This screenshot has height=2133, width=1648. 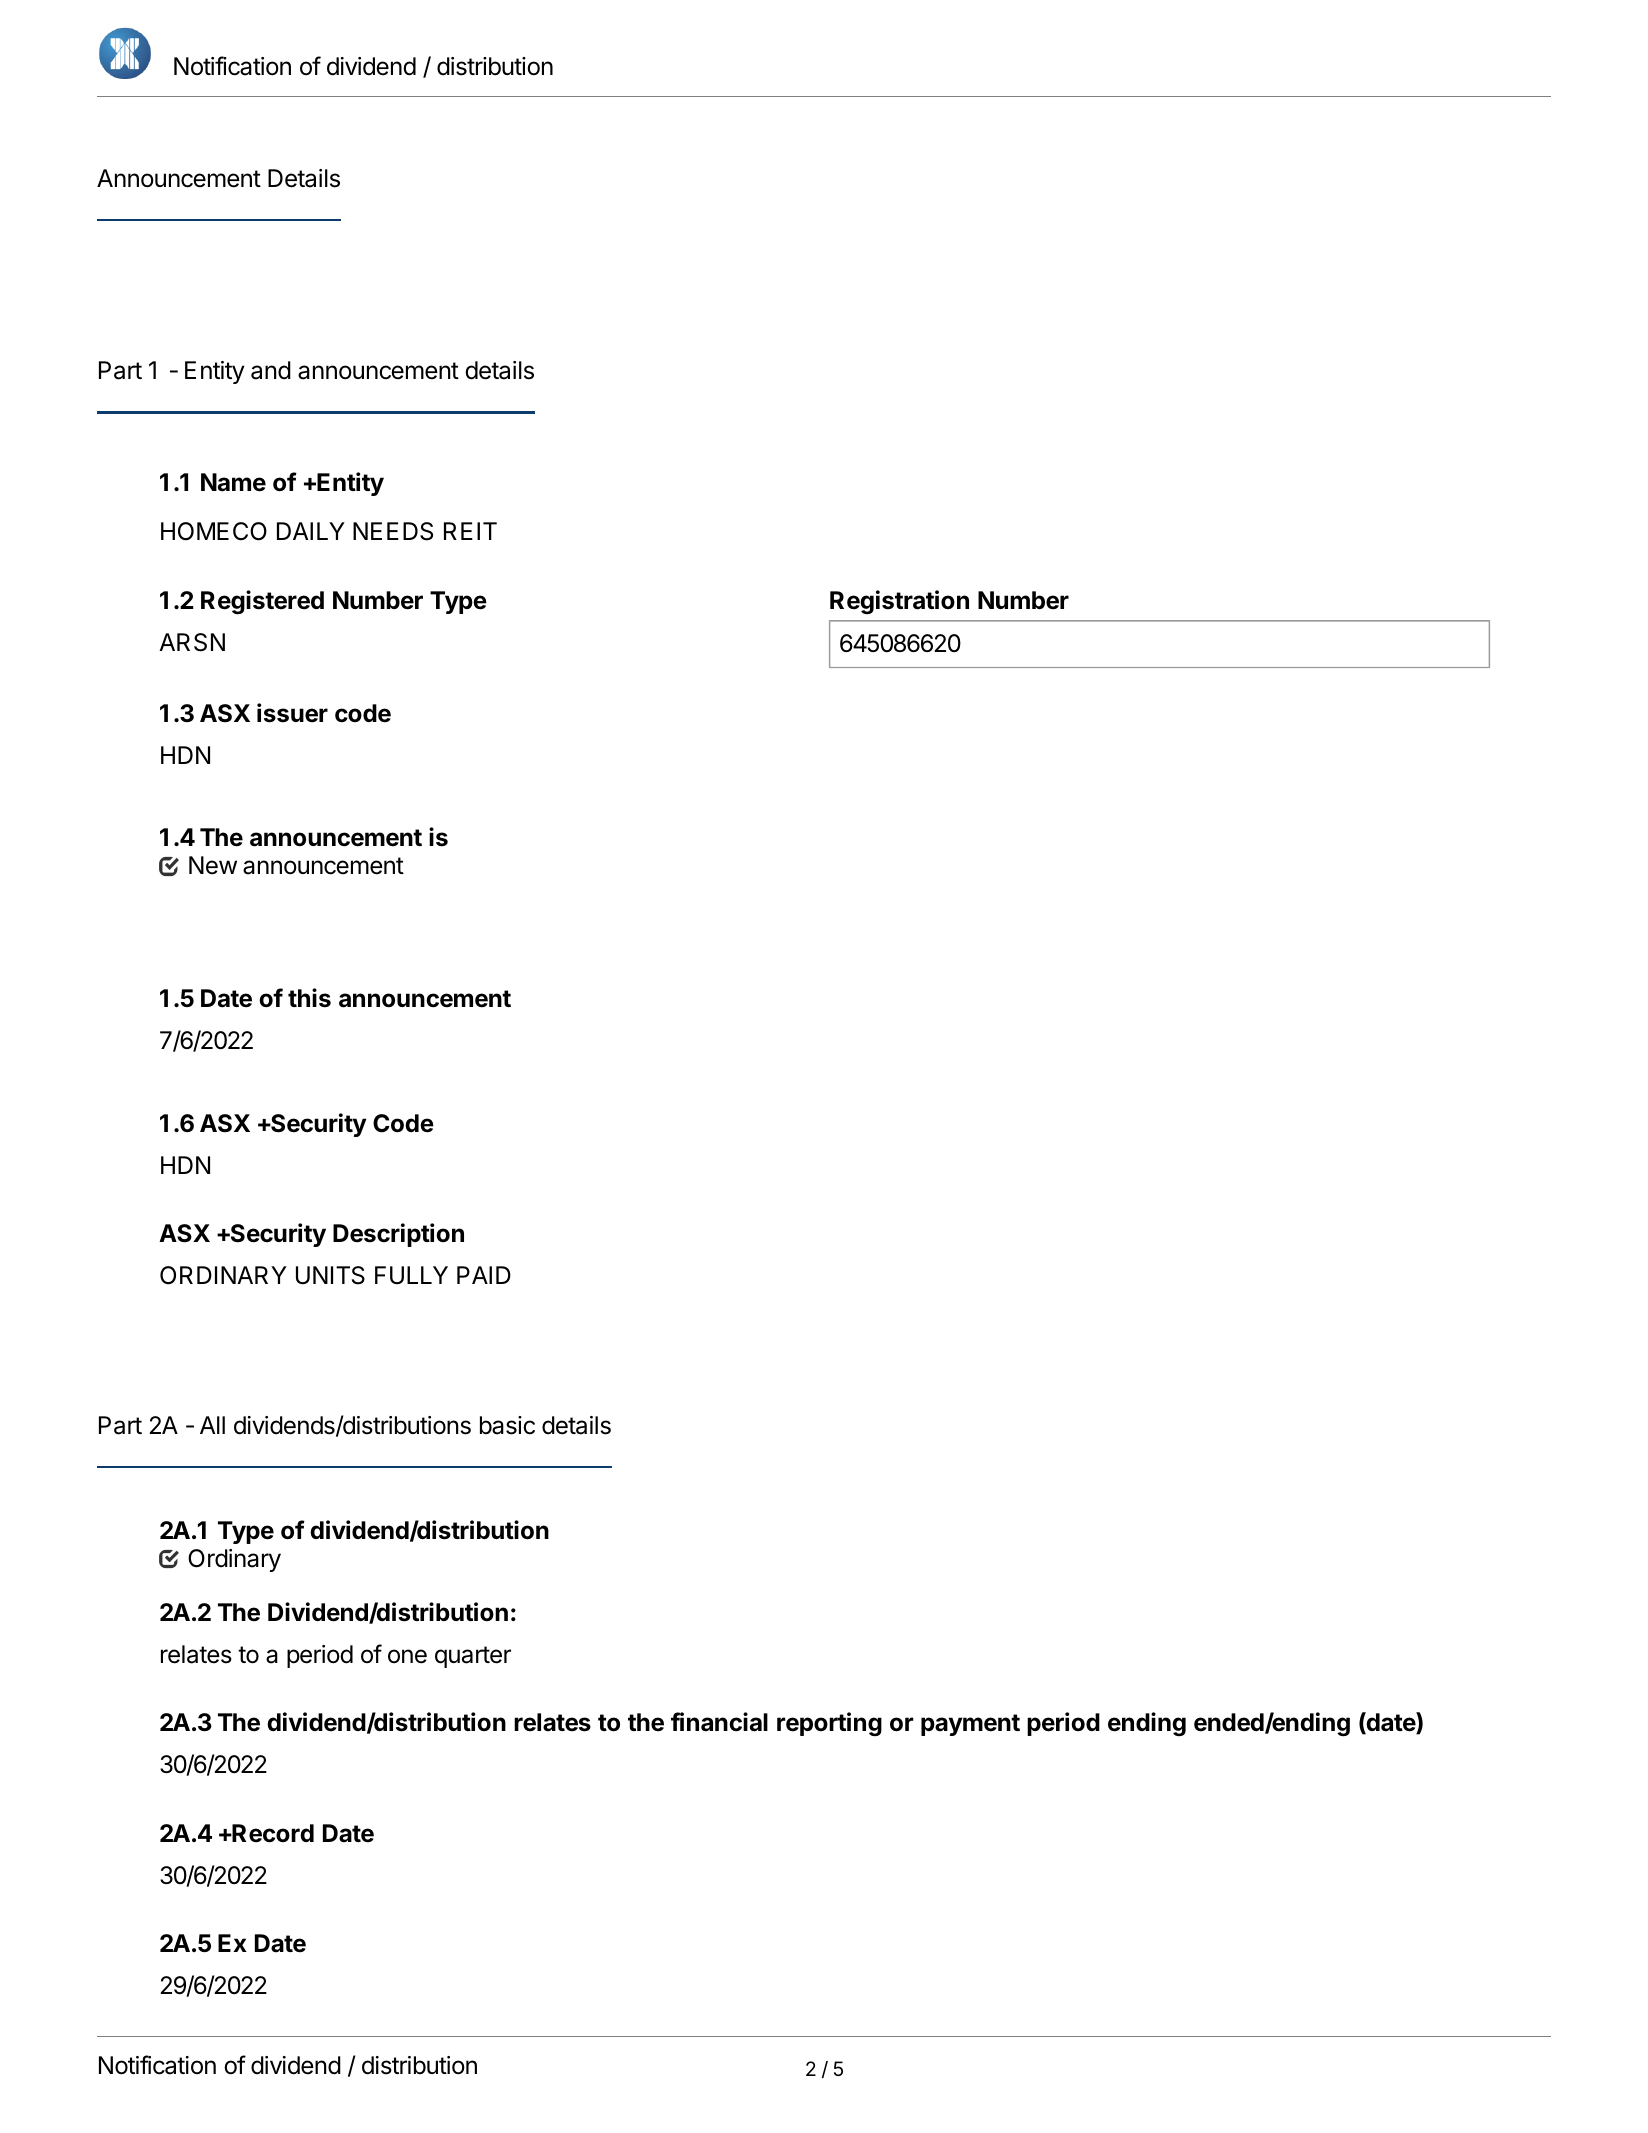 I want to click on Registration, so click(x=899, y=602).
